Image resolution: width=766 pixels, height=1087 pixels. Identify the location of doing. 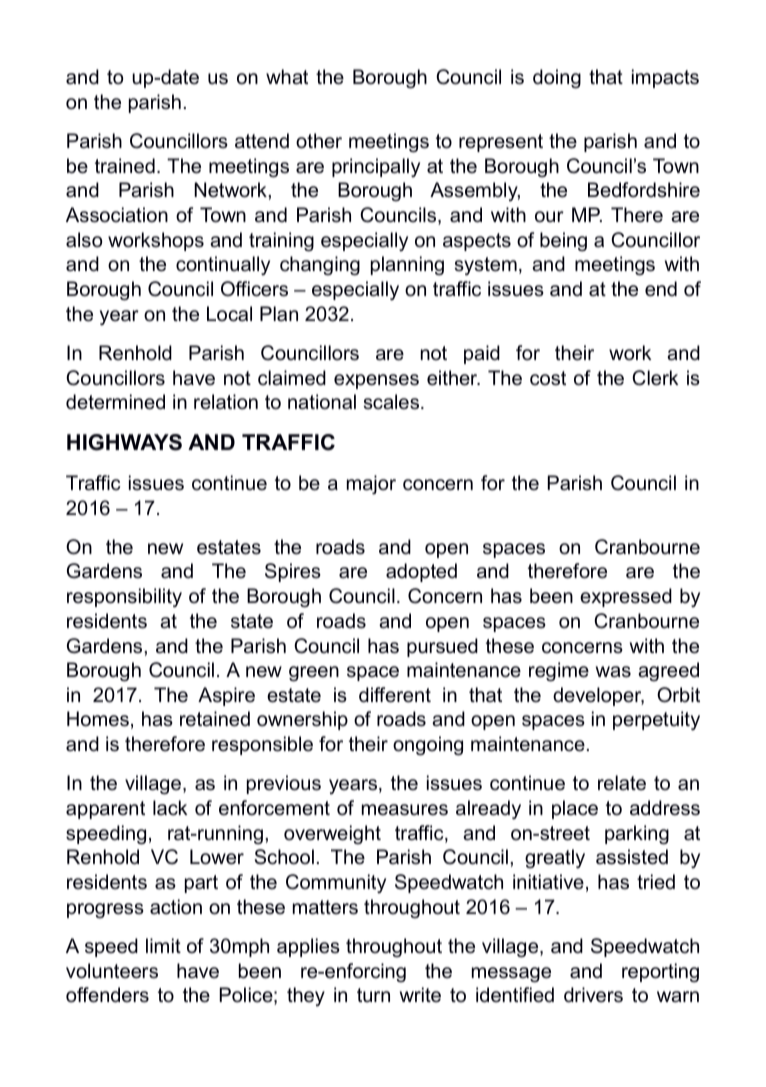
(557, 79).
